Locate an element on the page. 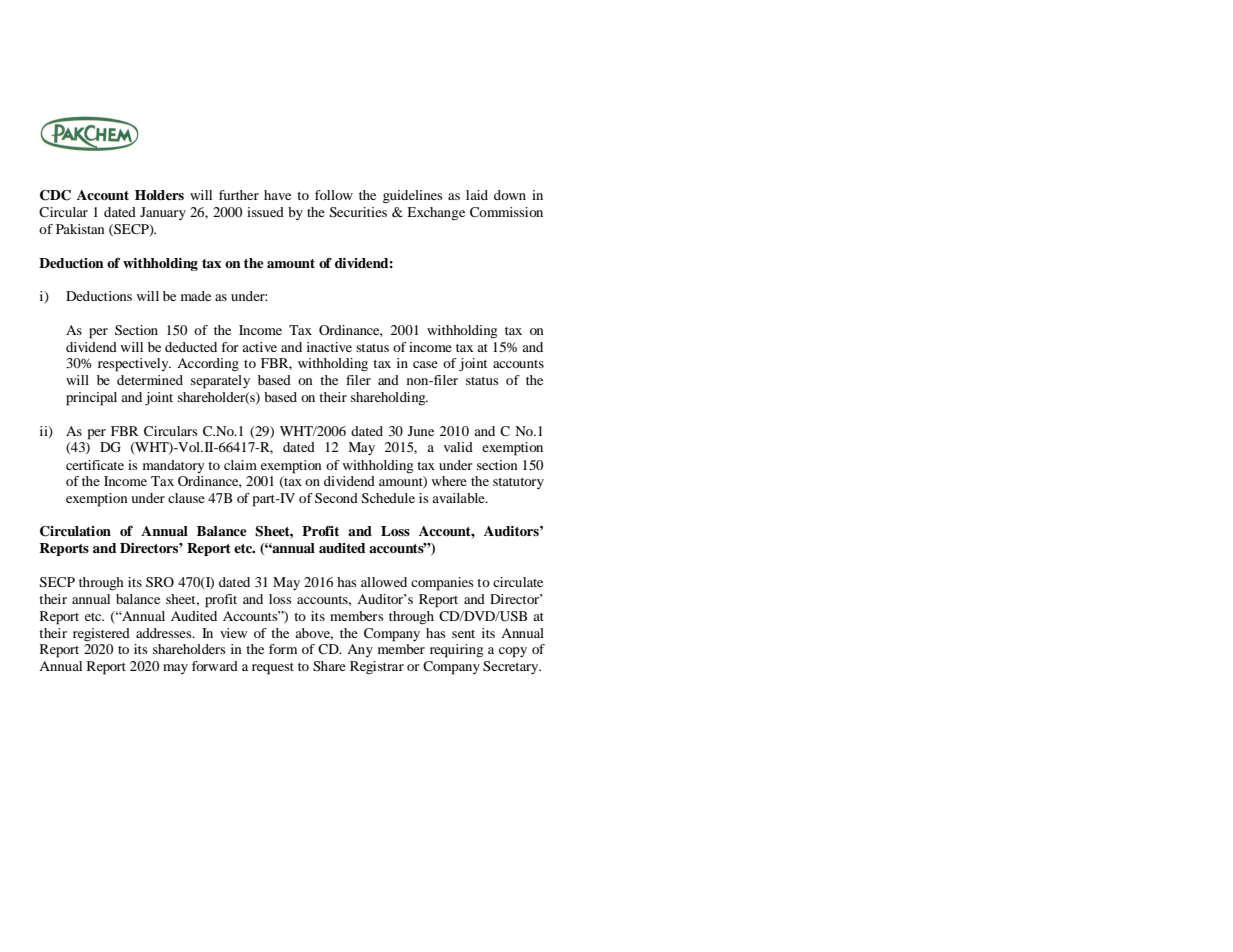 This image has height=952, width=1233. registered is located at coordinates (101, 634).
